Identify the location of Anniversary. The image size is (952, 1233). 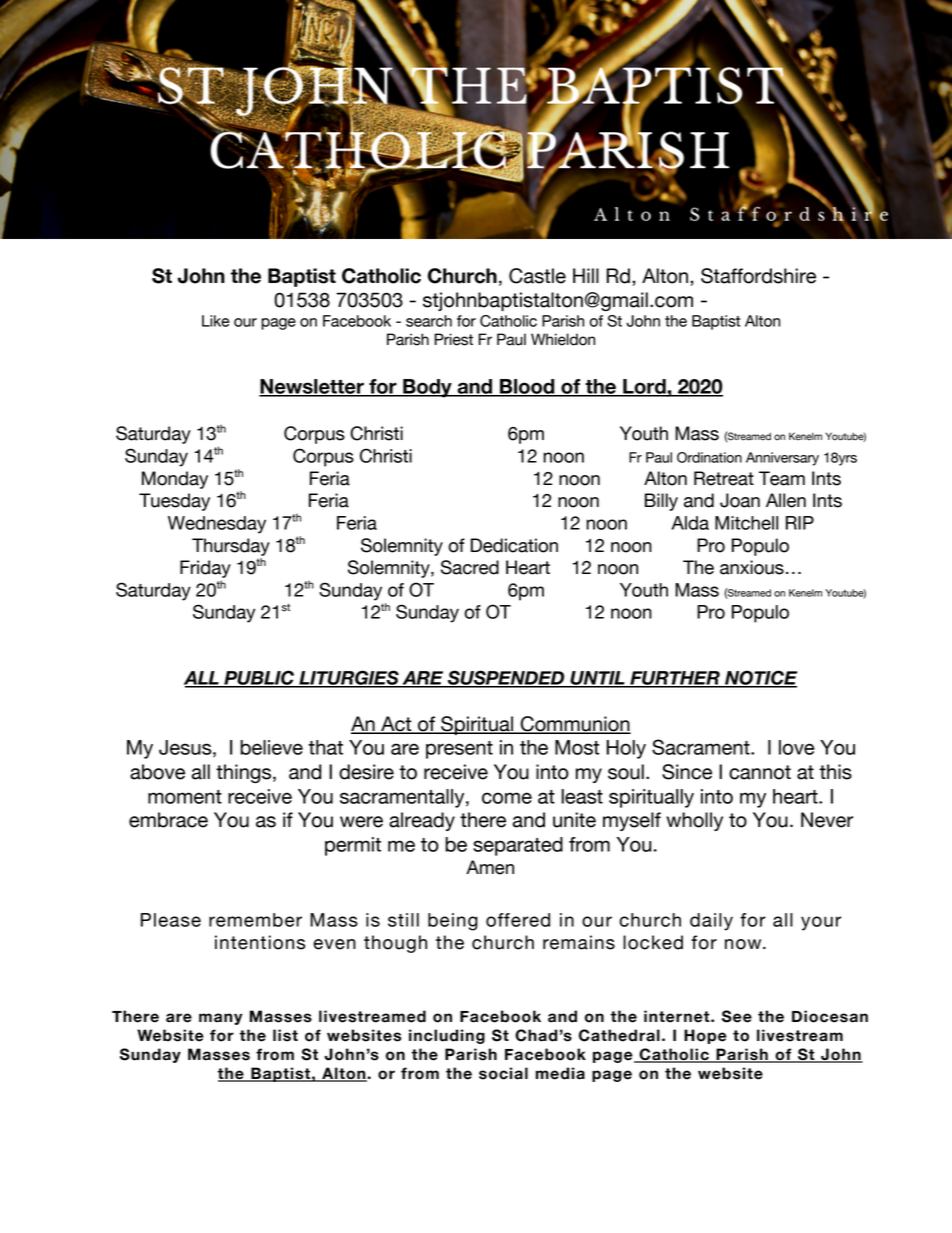
(782, 459).
